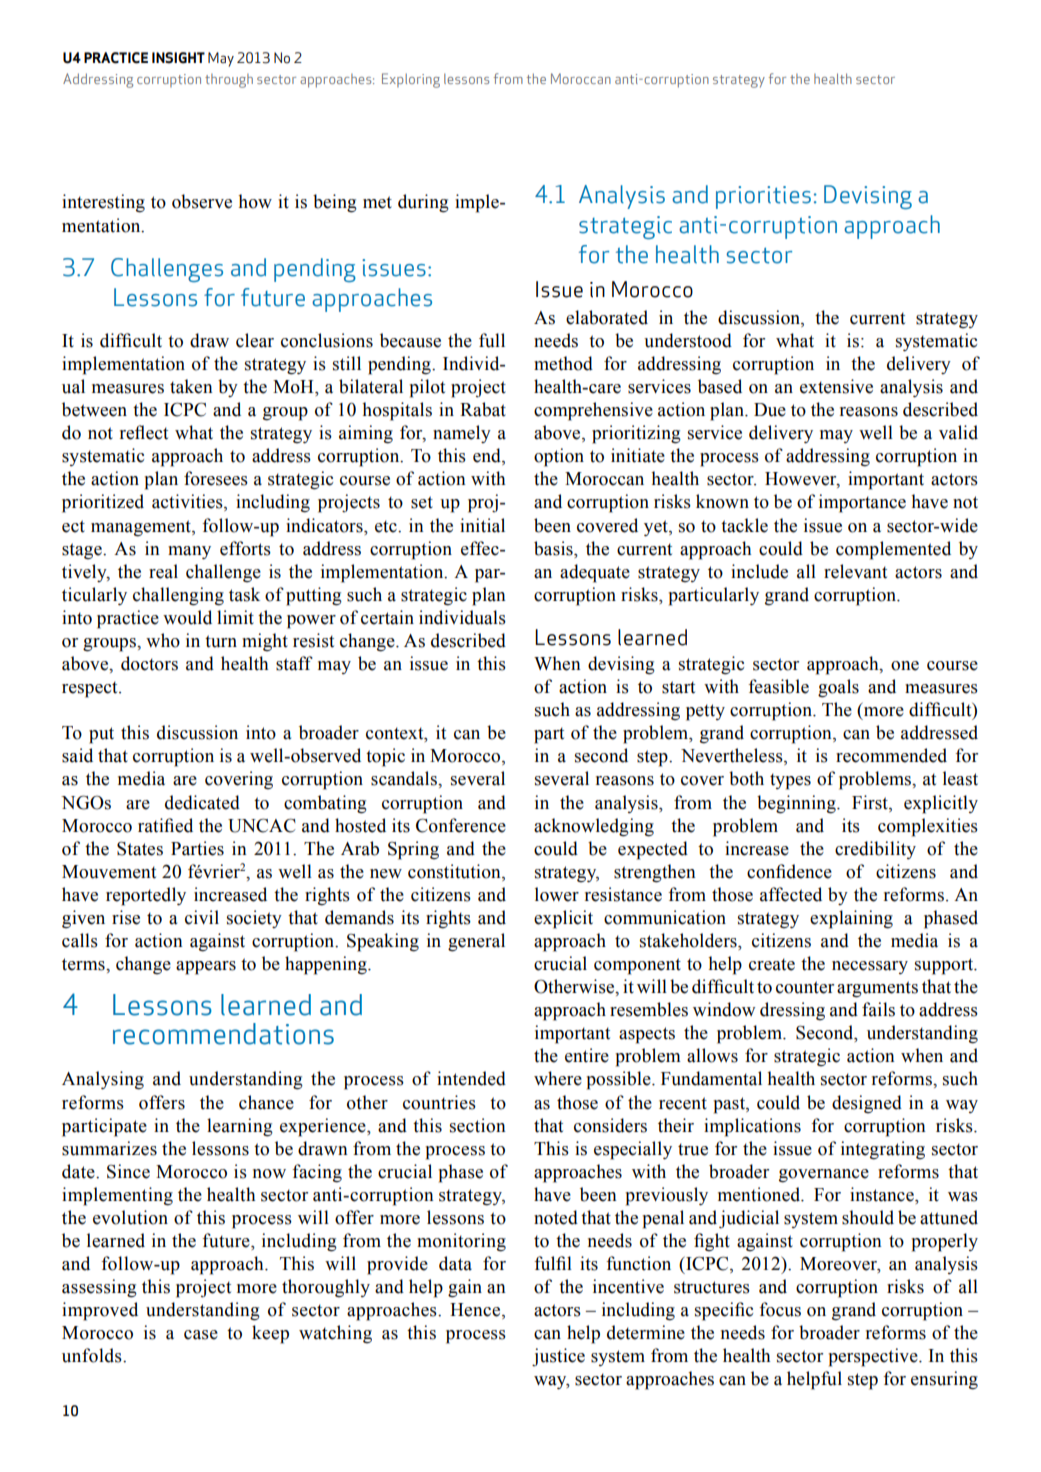  I want to click on recommendations, so click(223, 1034).
